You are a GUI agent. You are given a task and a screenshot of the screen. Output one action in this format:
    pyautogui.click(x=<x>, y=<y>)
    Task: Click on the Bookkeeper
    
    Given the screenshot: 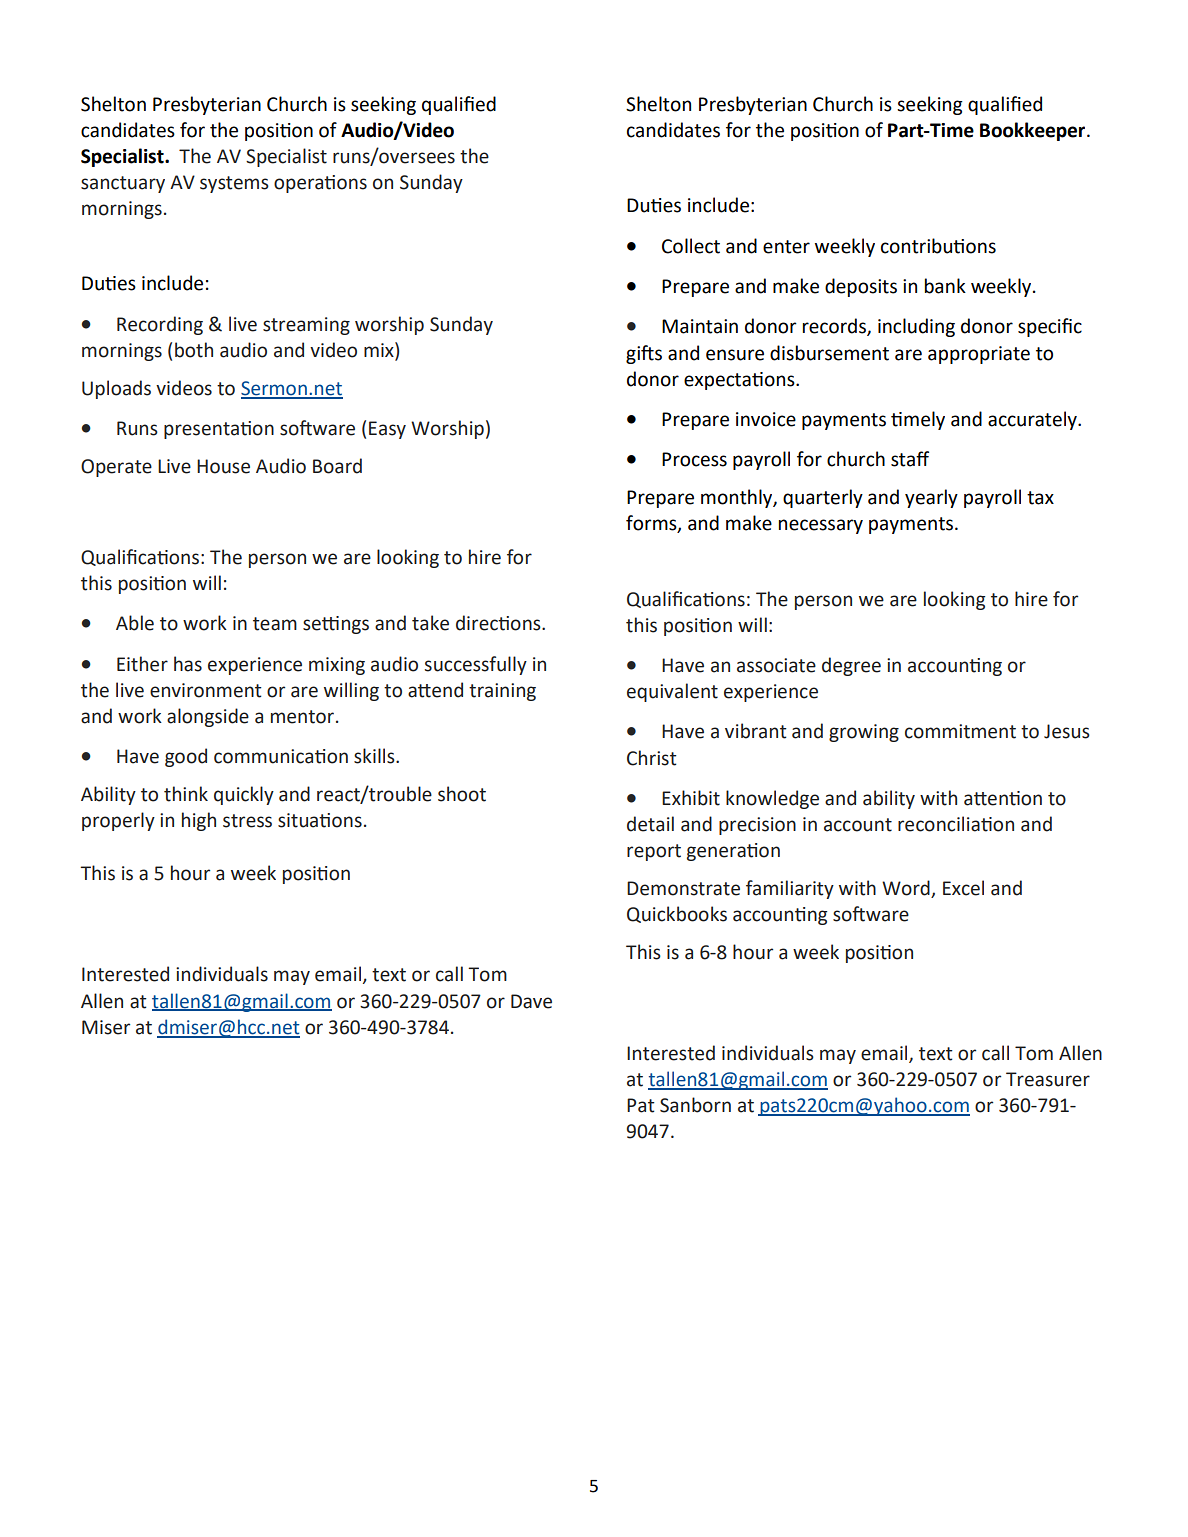 What is the action you would take?
    pyautogui.click(x=1034, y=131)
